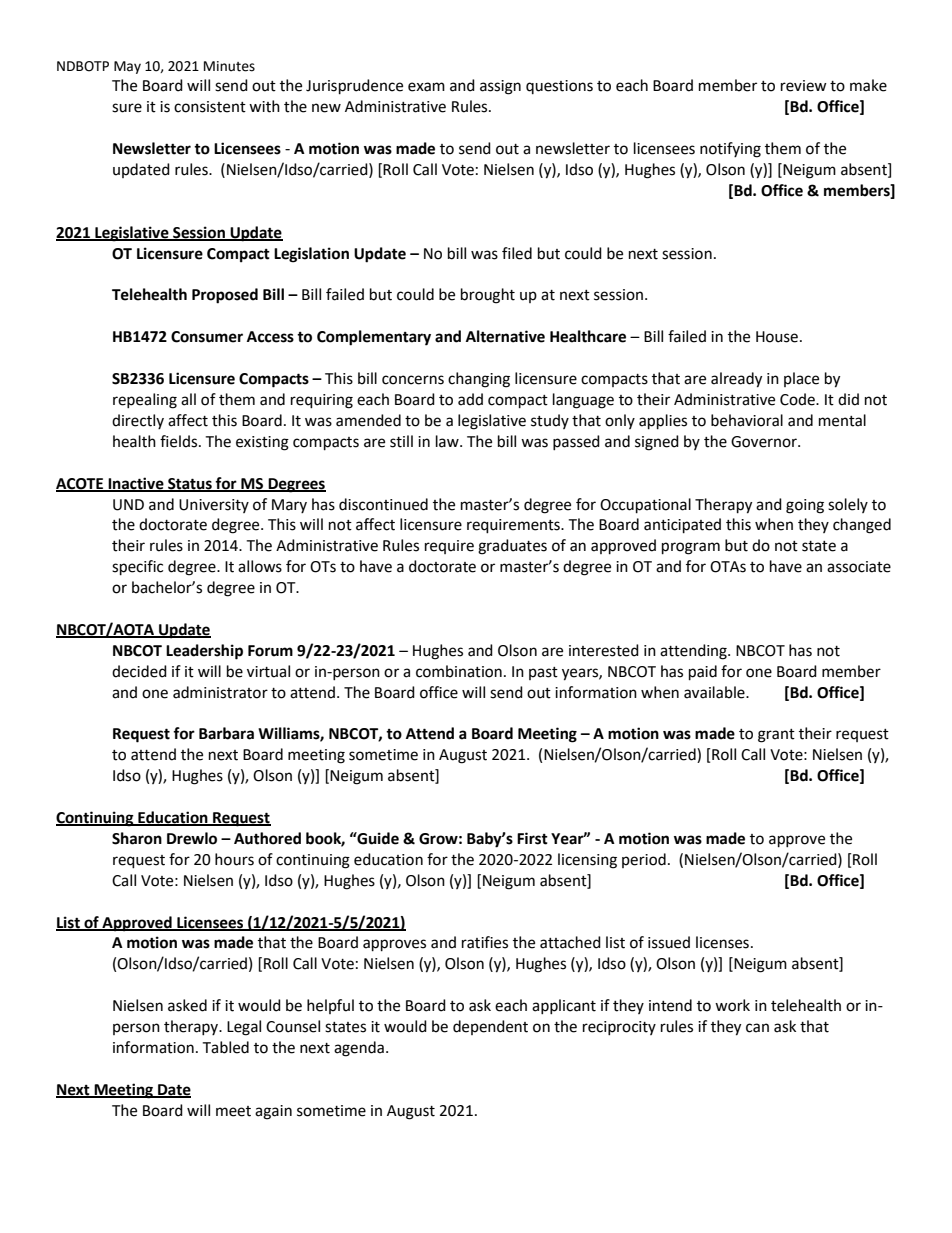 This image has width=952, height=1233. Describe the element at coordinates (490, 1027) in the image. I see `dependent` at that location.
